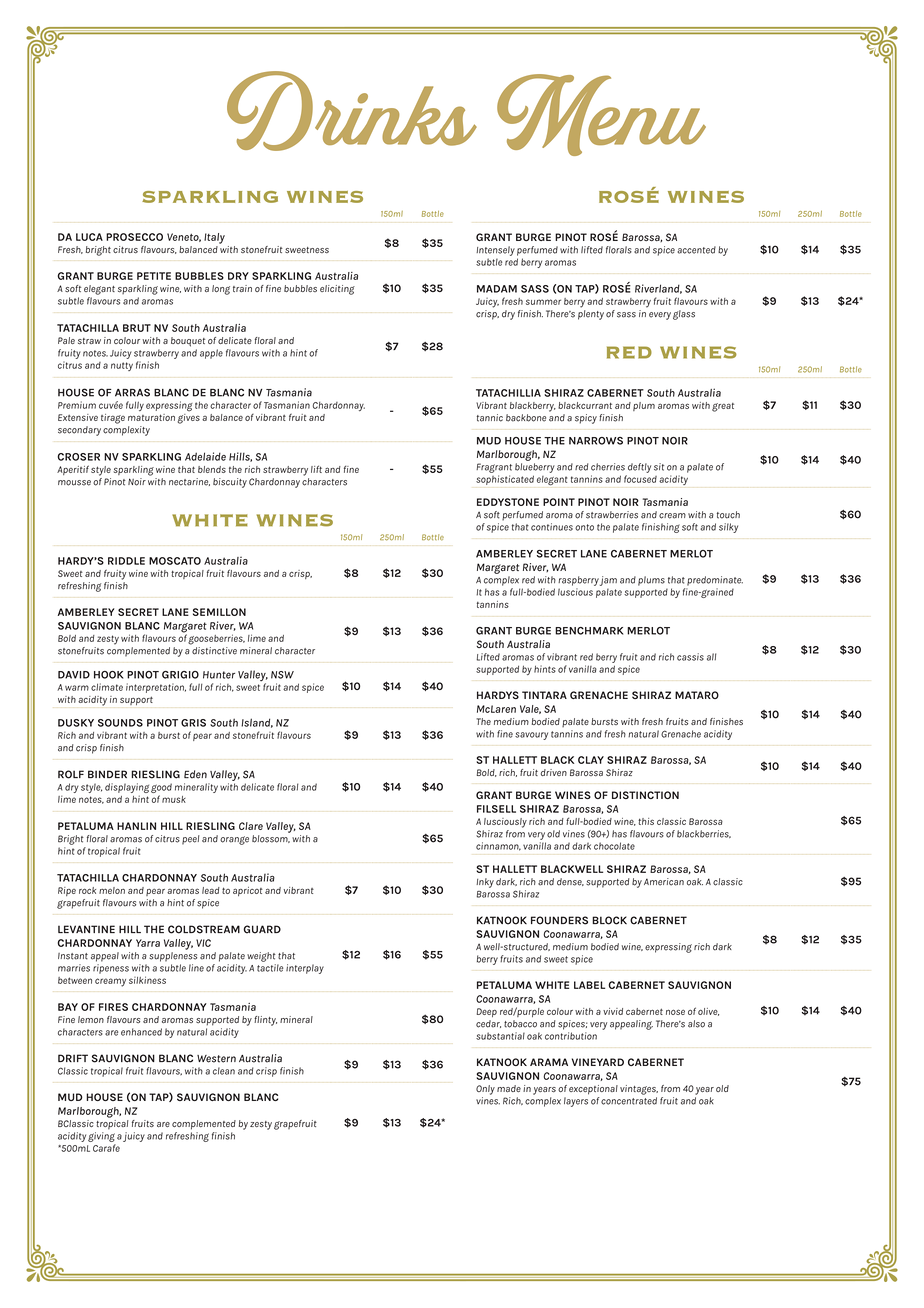 Image resolution: width=924 pixels, height=1308 pixels. Describe the element at coordinates (216, 639) in the document. I see `gooseberries` at that location.
